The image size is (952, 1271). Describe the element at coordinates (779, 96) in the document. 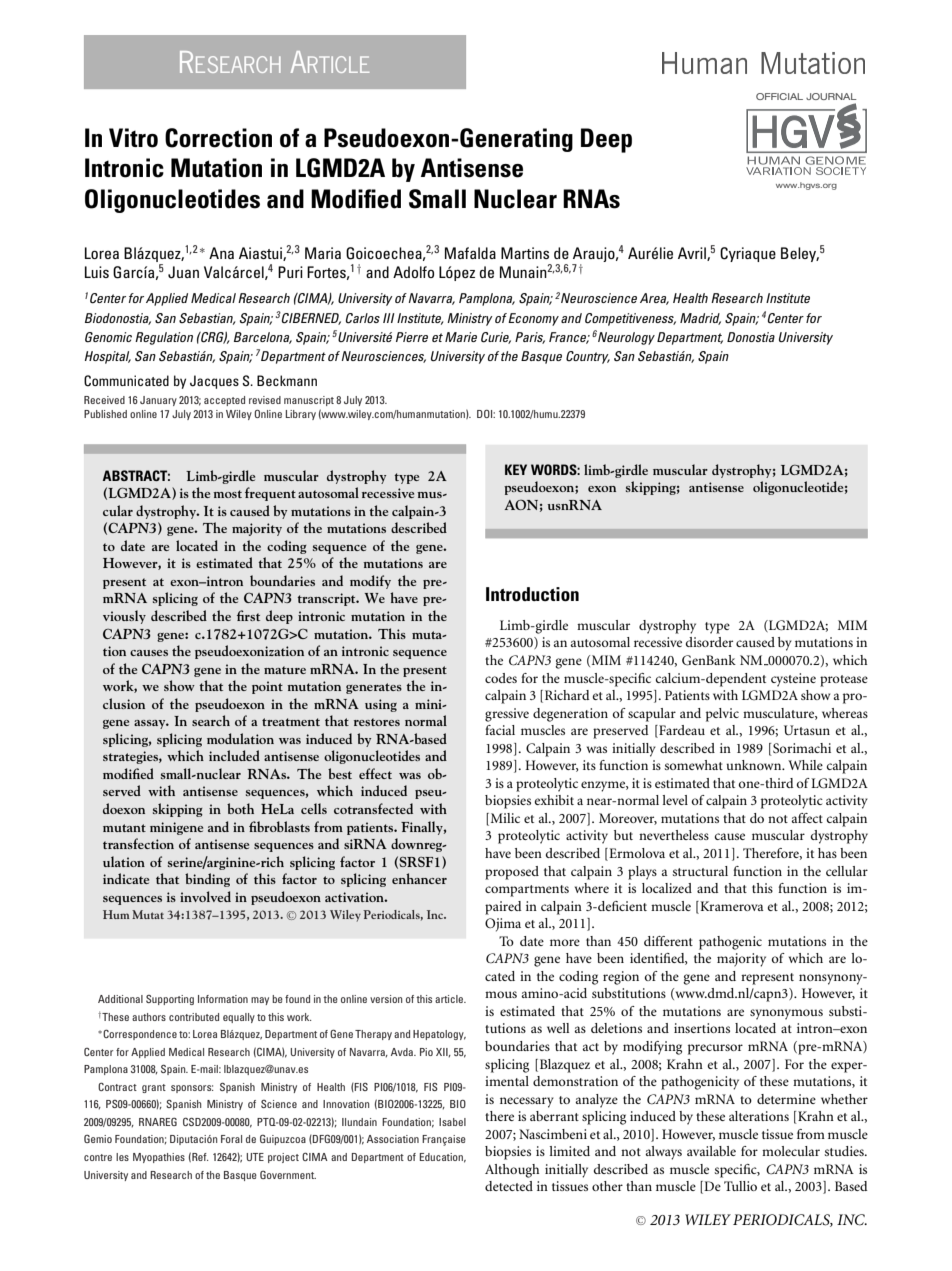

I see `OFFICIAL` at that location.
